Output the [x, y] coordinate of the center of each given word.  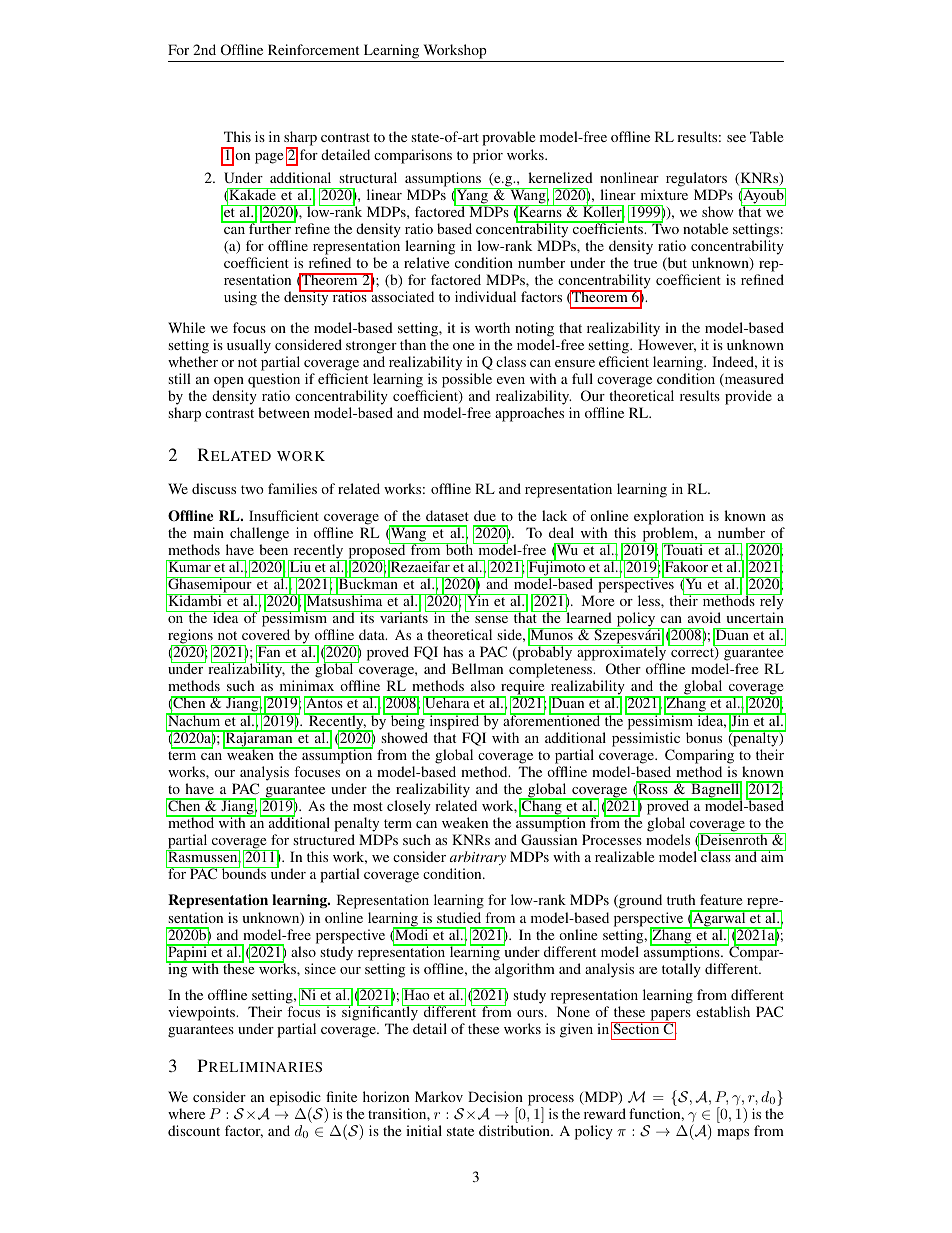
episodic [295, 1099]
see [736, 138]
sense [491, 619]
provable [508, 138]
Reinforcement [313, 49]
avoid [704, 617]
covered [266, 634]
